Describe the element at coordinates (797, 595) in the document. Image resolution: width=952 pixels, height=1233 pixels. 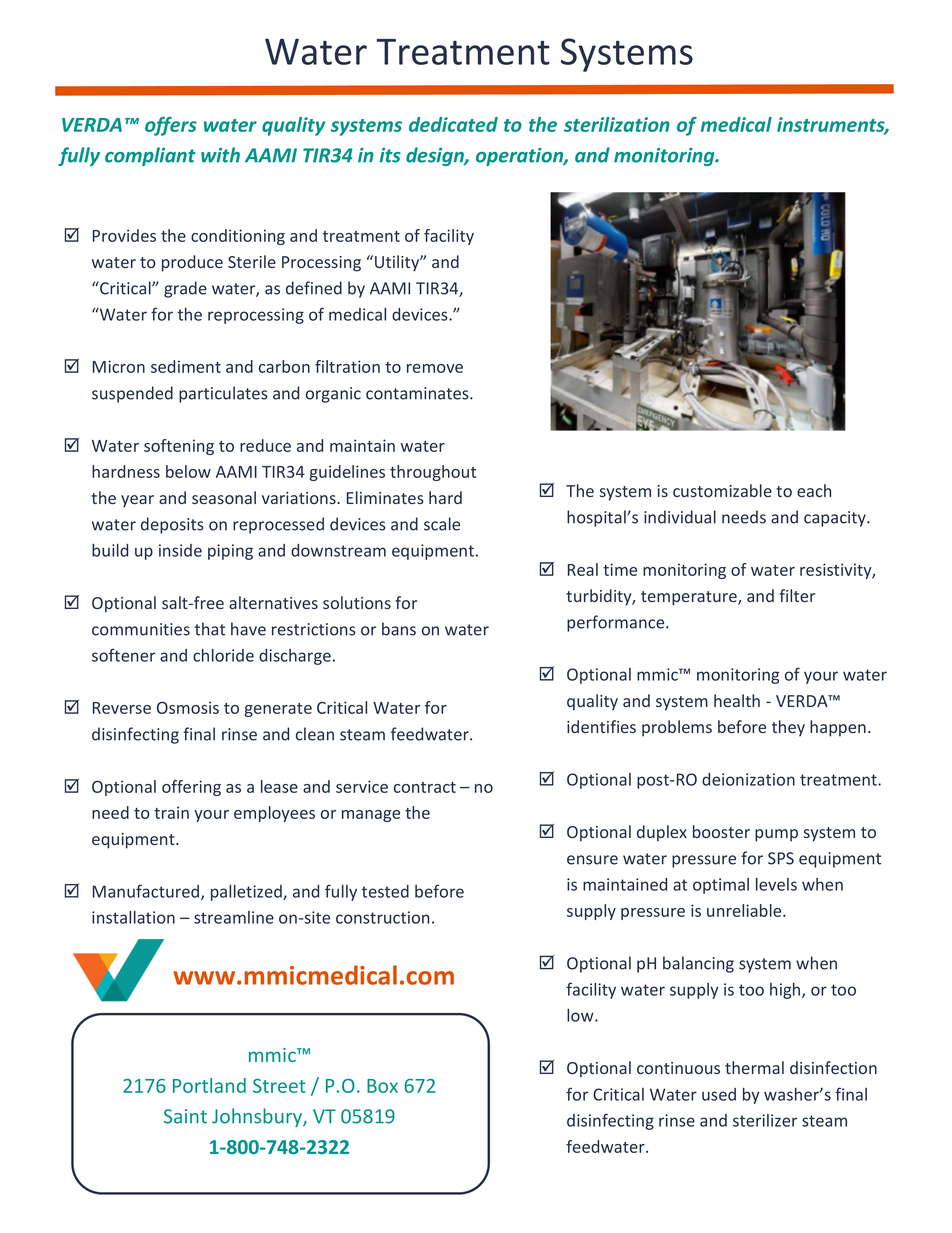
I see `filter` at that location.
